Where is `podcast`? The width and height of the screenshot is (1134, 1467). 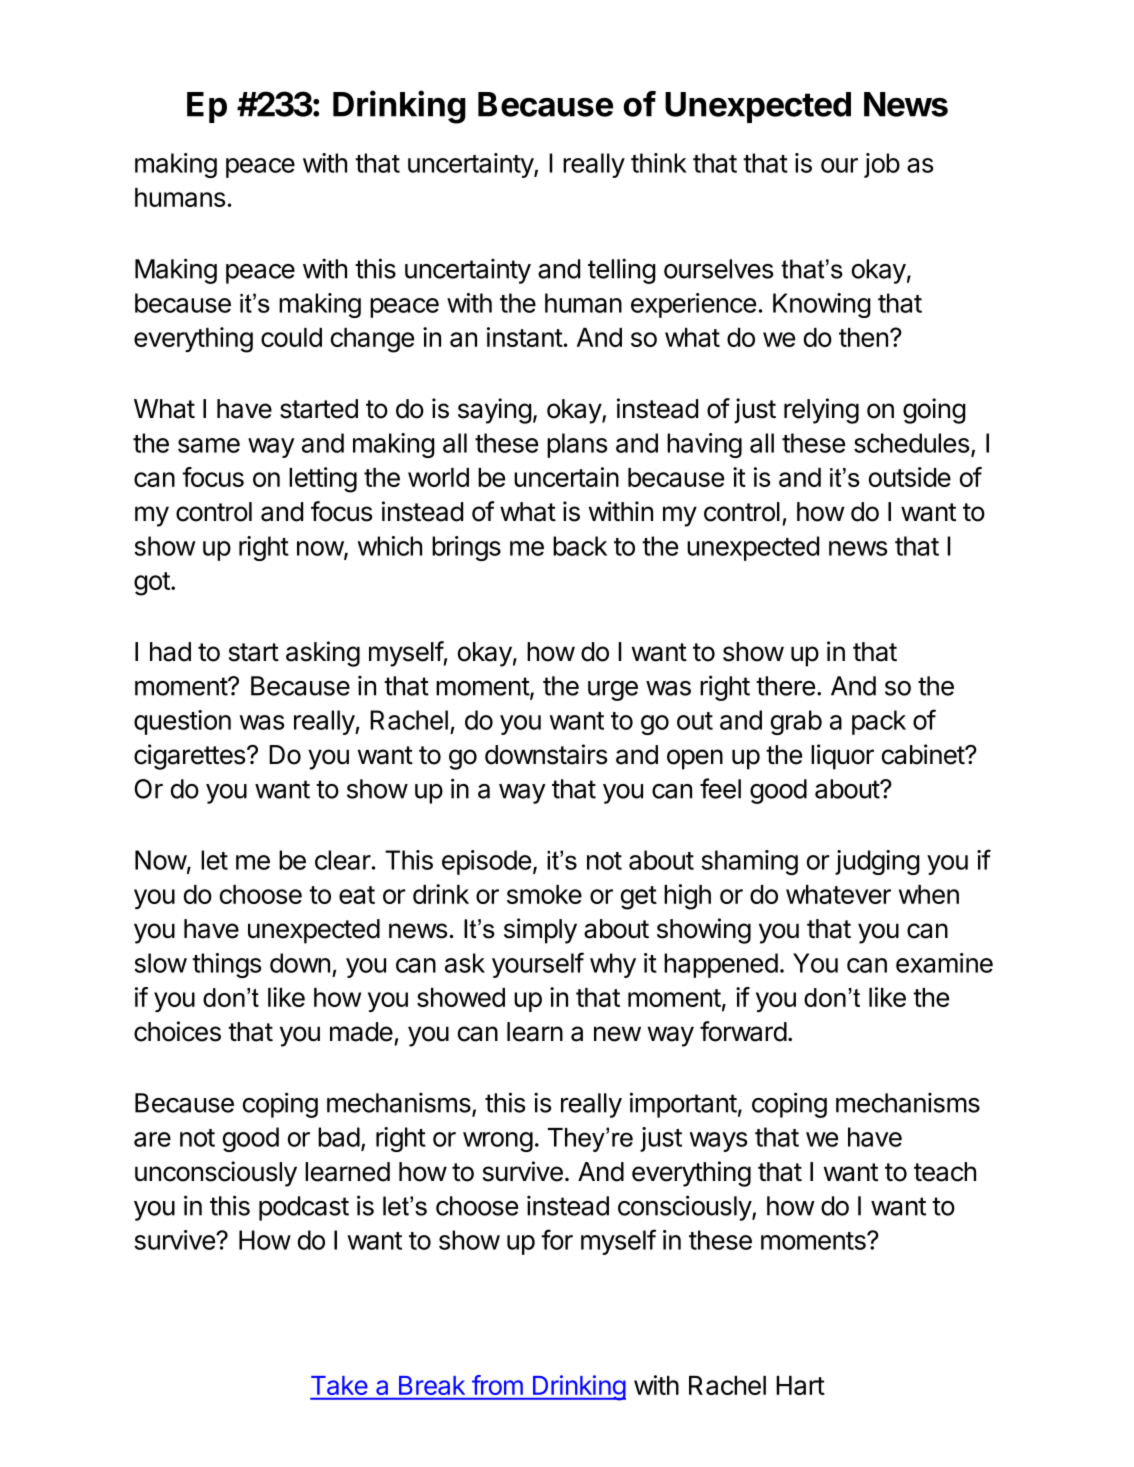
podcast is located at coordinates (304, 1208).
